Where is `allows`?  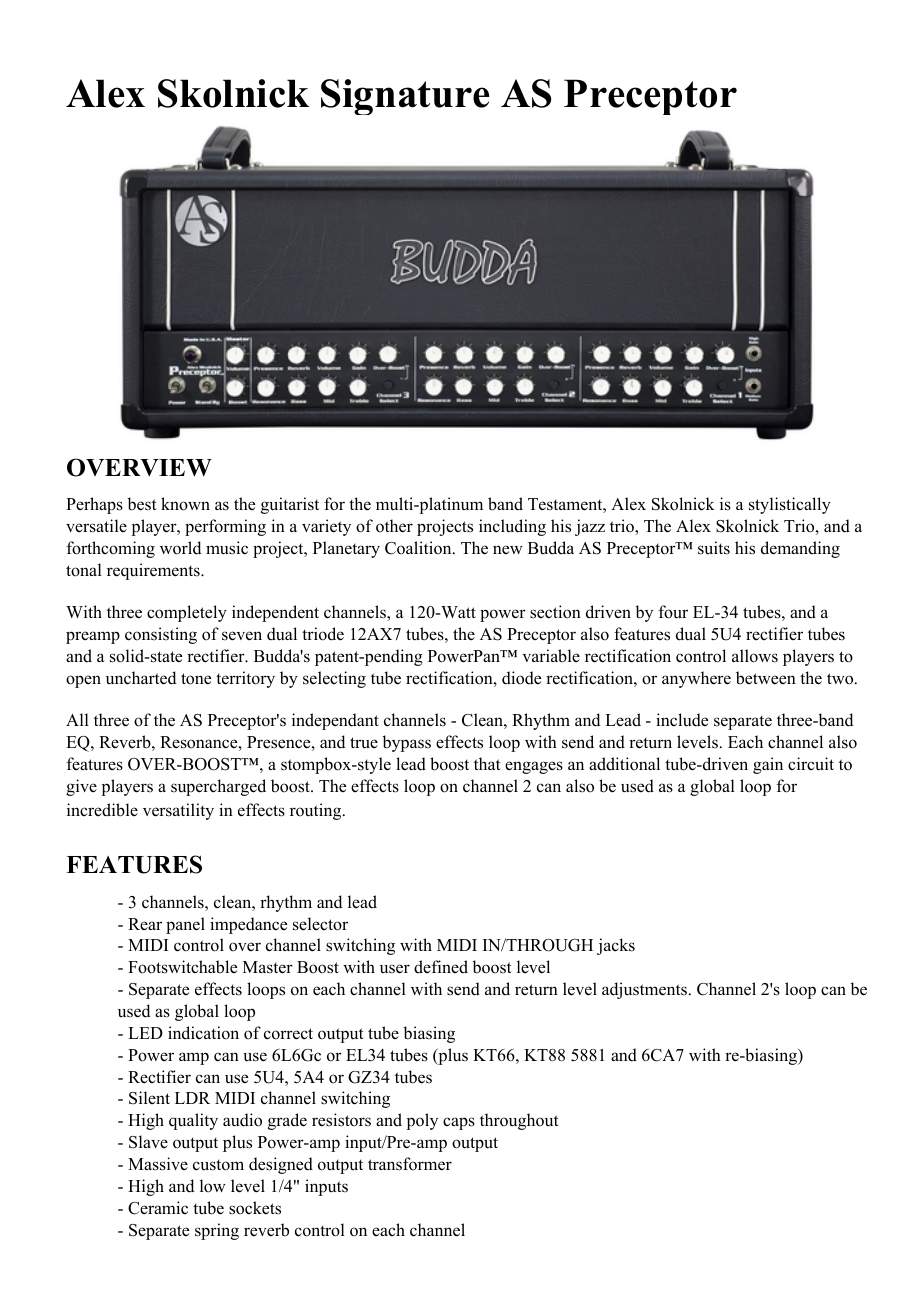 allows is located at coordinates (755, 656).
